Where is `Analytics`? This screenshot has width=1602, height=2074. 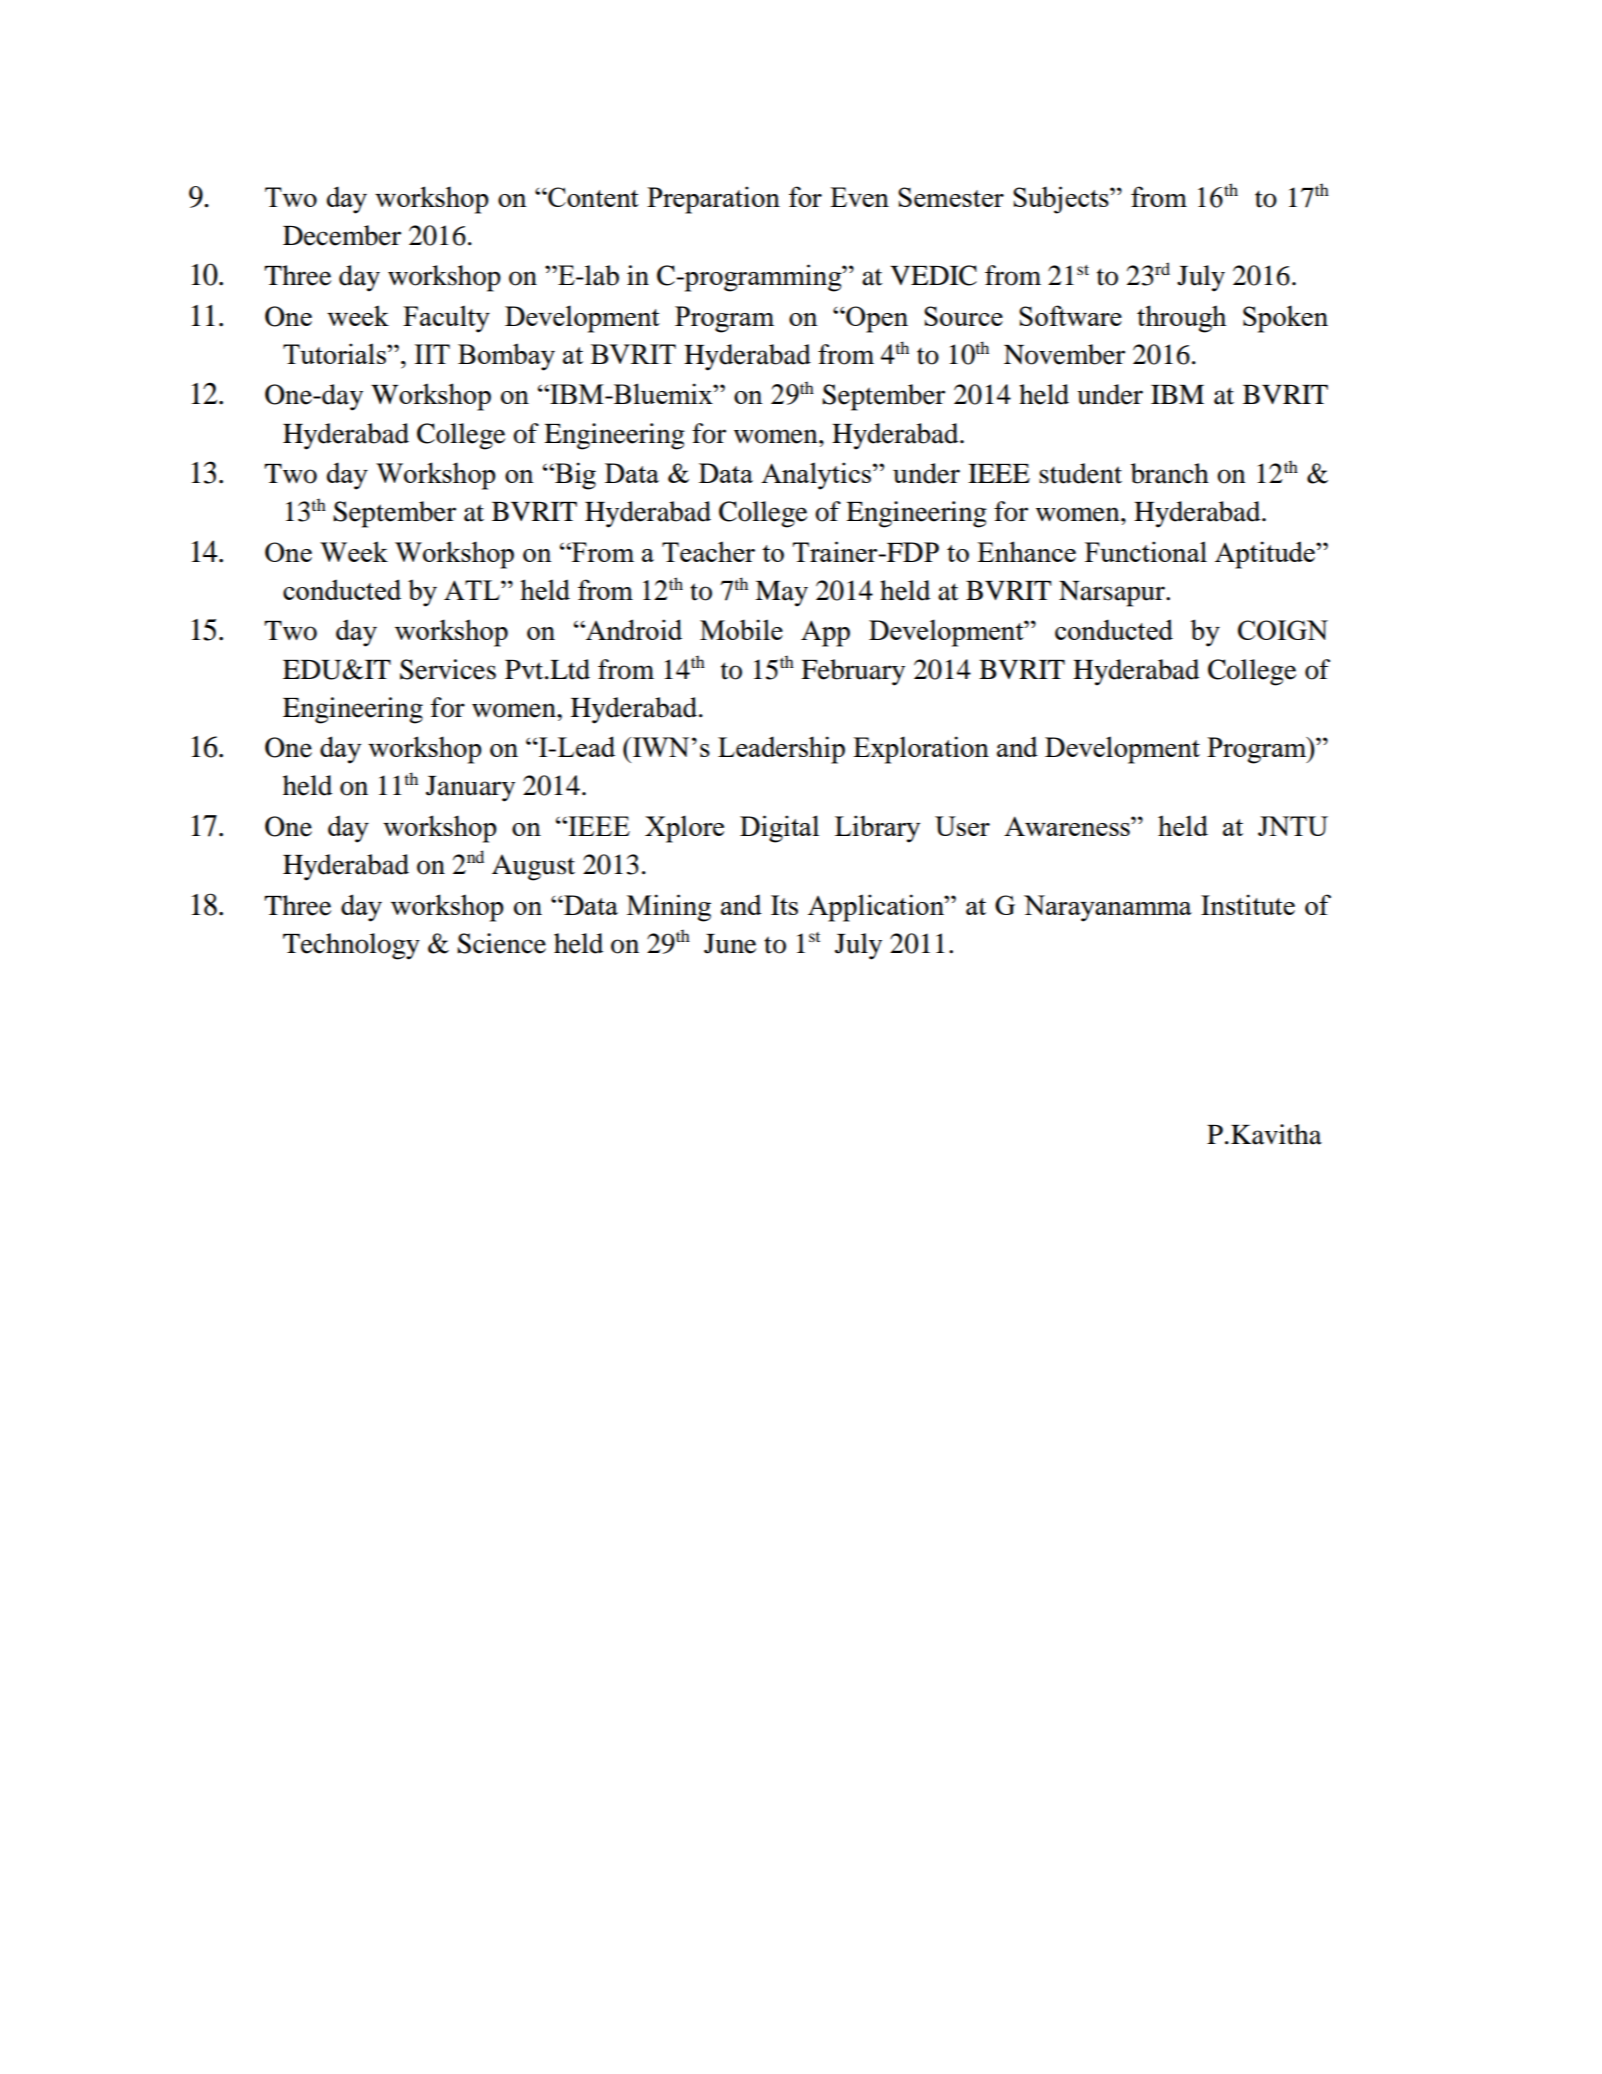
Analytics is located at coordinates (817, 476).
